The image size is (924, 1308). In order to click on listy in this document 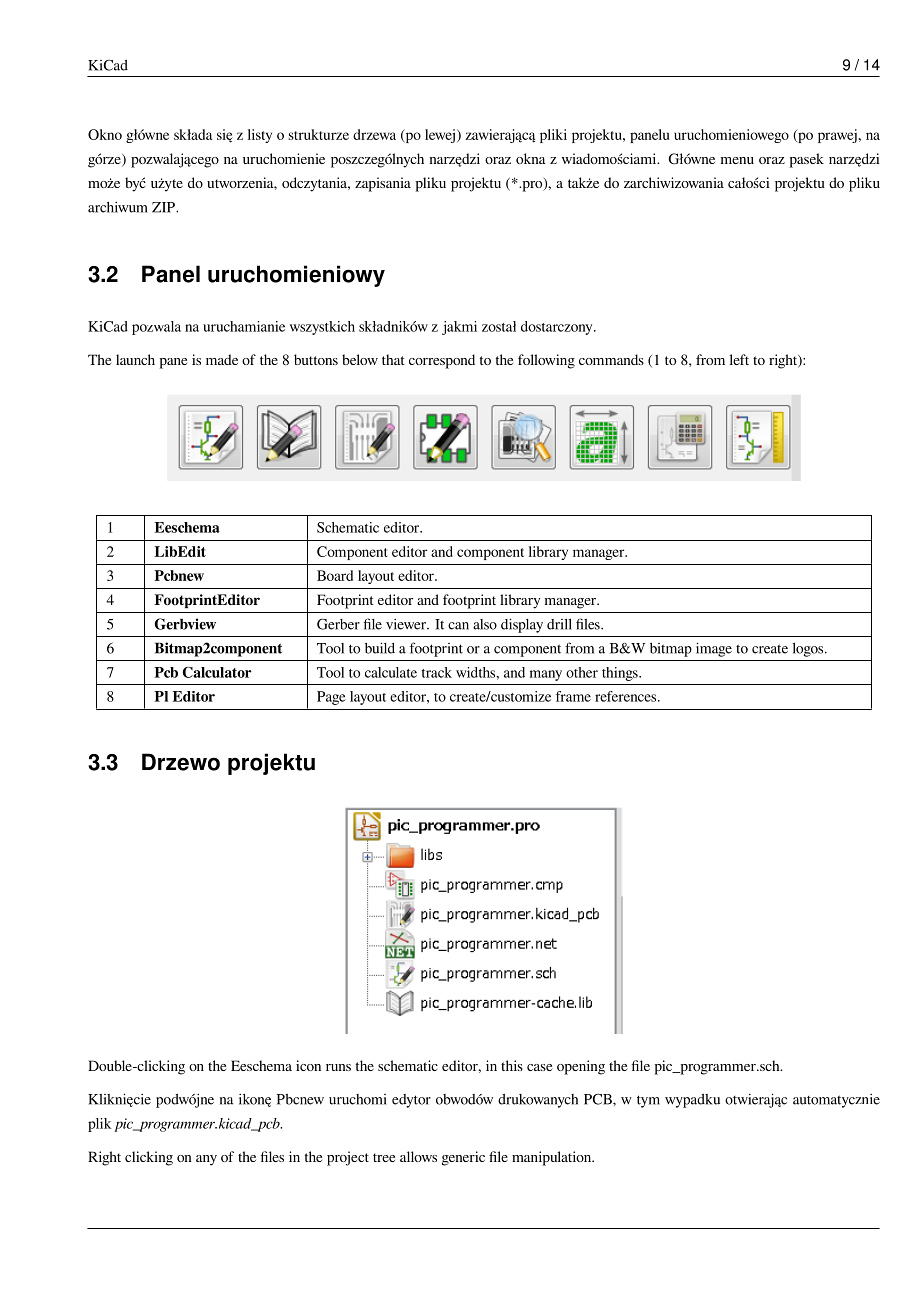, I will do `click(260, 136)`.
